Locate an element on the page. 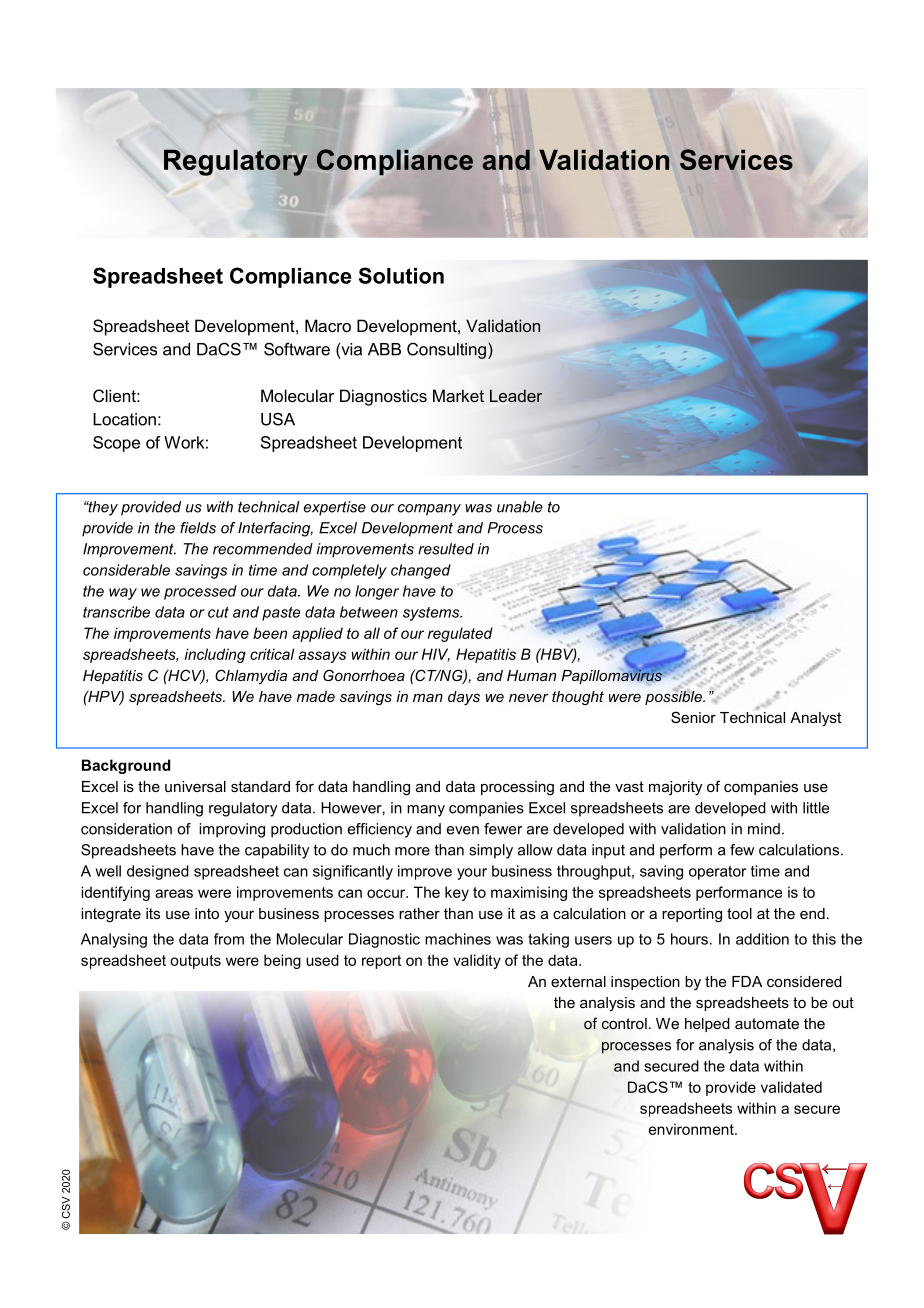 The width and height of the document is (924, 1308). Software is located at coordinates (297, 349).
